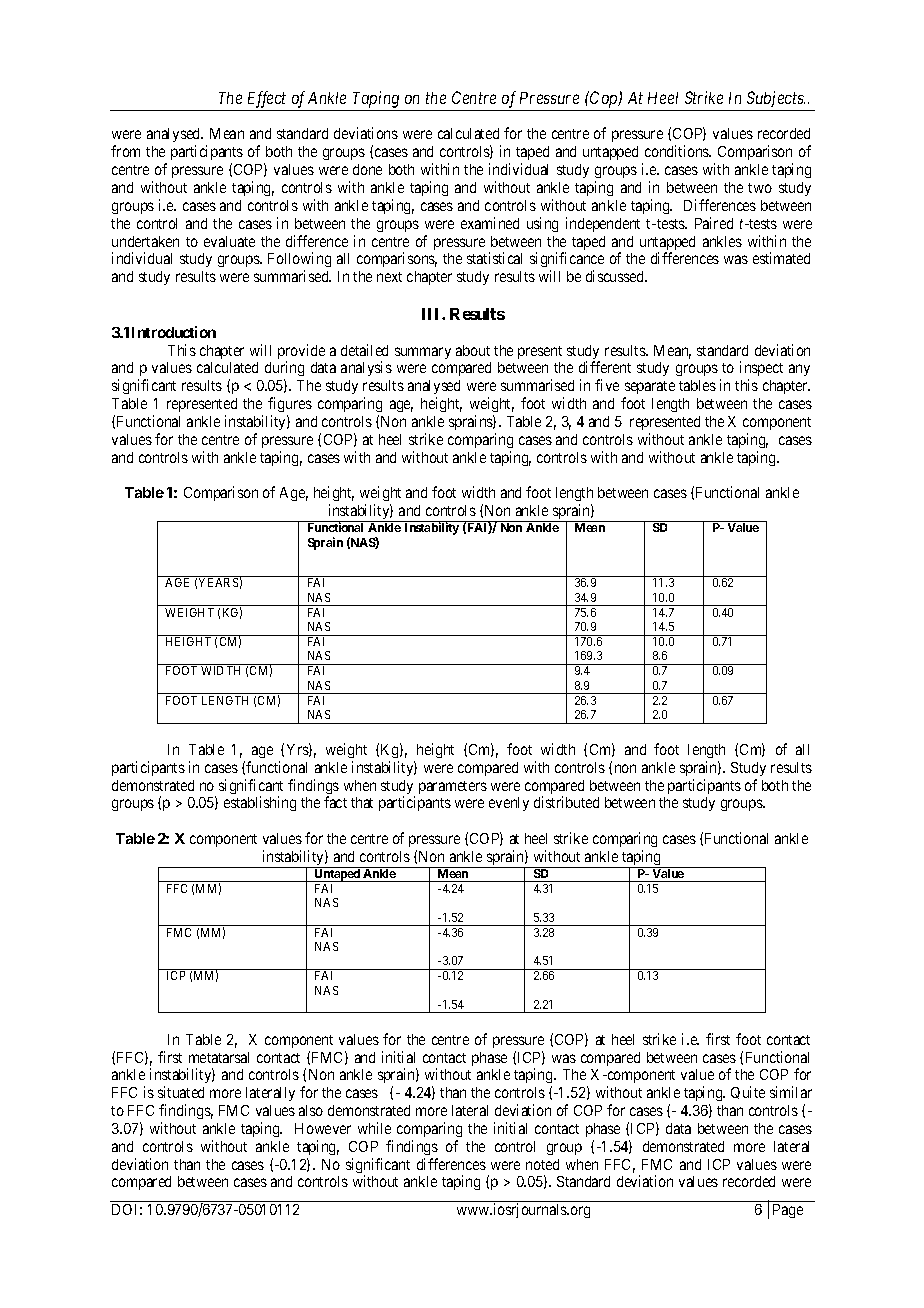  I want to click on inspect, so click(761, 370).
